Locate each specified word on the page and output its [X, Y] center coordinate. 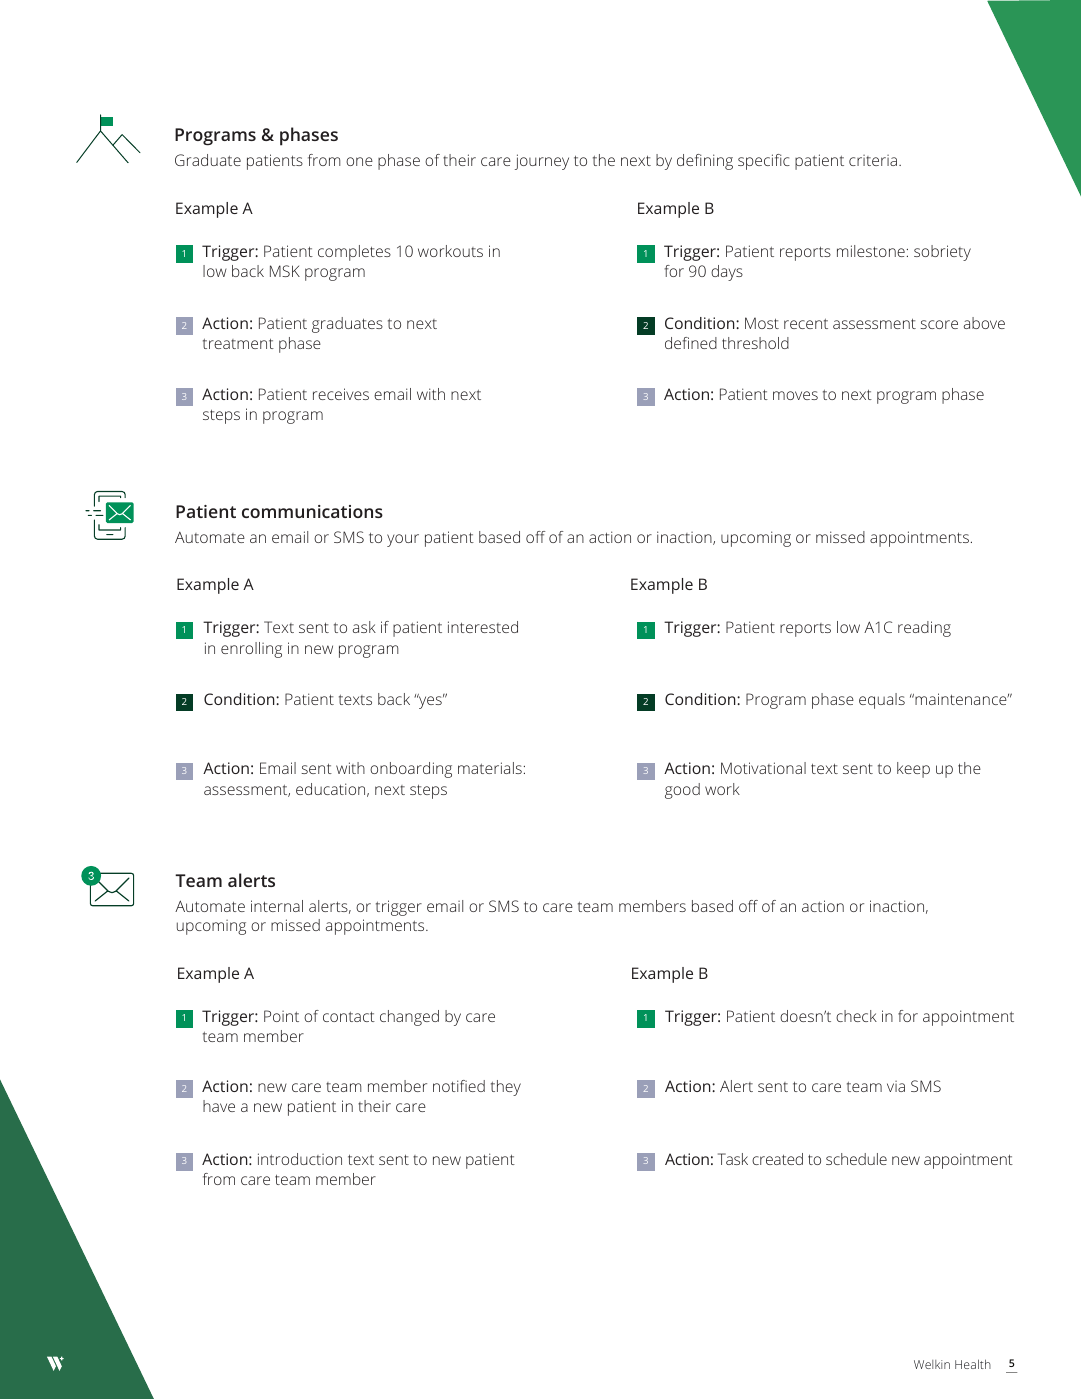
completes [354, 253]
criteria [873, 160]
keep [913, 770]
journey [542, 162]
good [682, 791]
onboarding [411, 770]
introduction [300, 1159]
